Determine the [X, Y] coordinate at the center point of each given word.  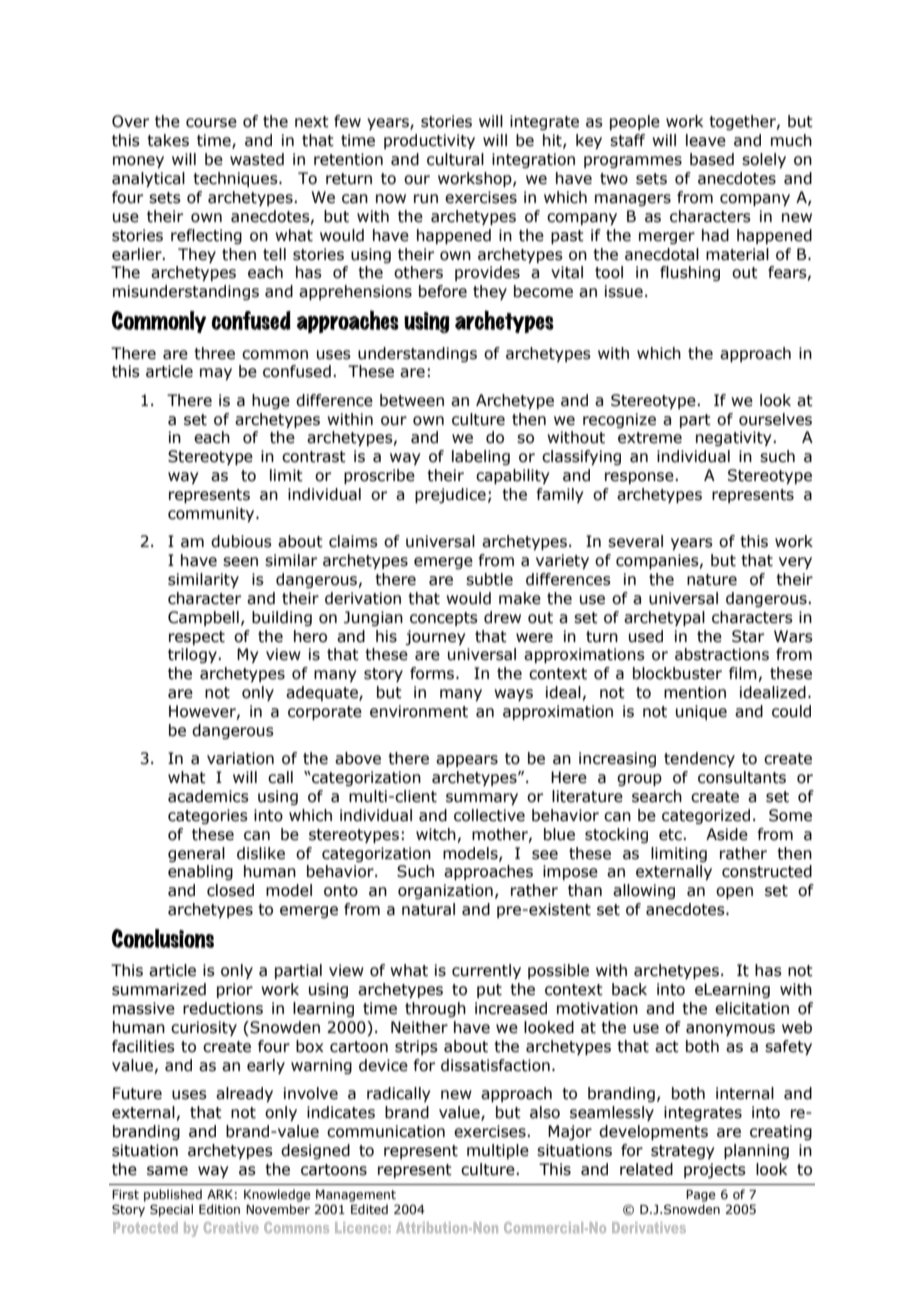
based [712, 159]
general [196, 854]
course [211, 123]
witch [436, 834]
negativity [735, 438]
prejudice [450, 495]
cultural [455, 159]
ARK [220, 1194]
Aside [727, 834]
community [212, 514]
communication [386, 1131]
